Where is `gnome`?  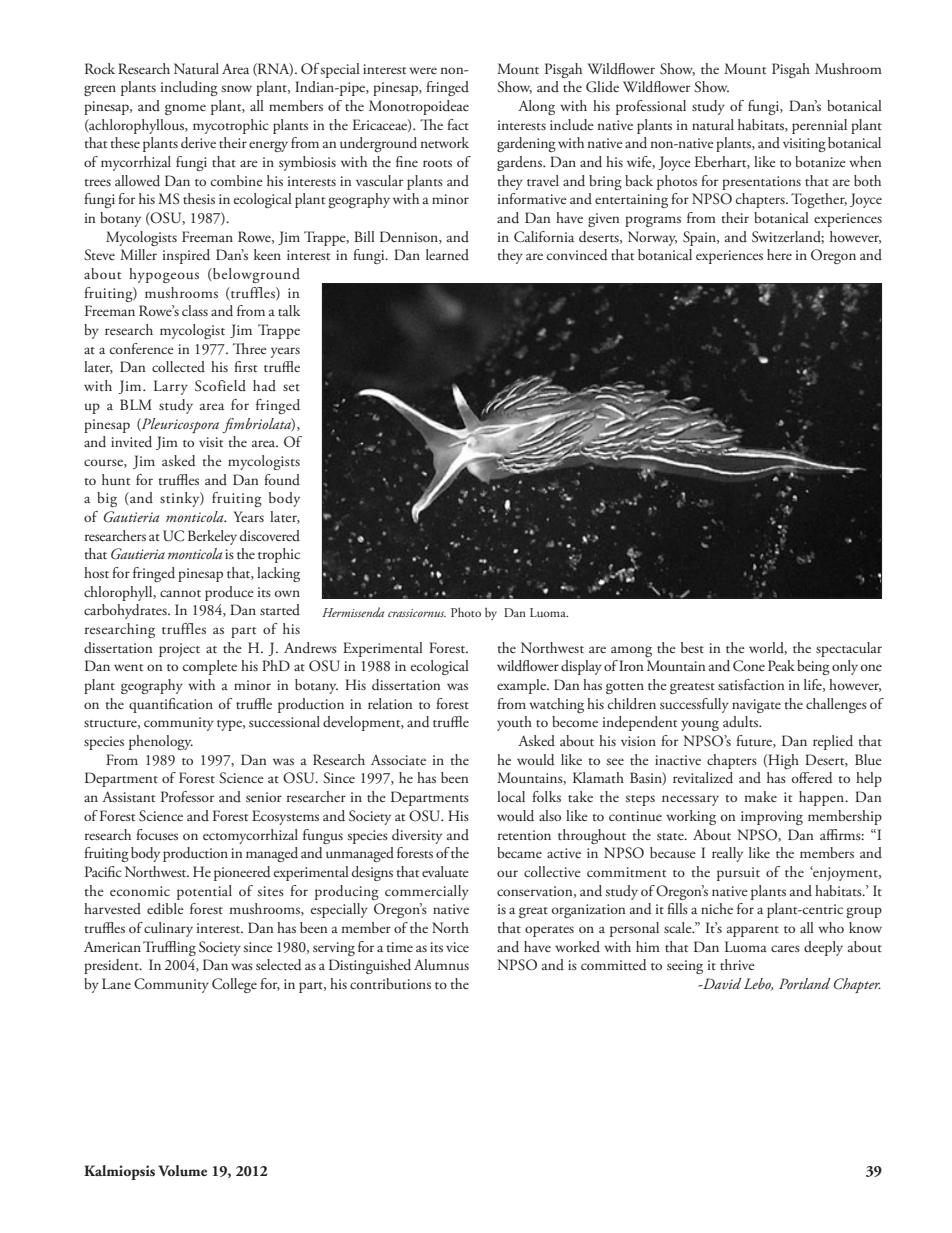
gnome is located at coordinates (185, 109).
